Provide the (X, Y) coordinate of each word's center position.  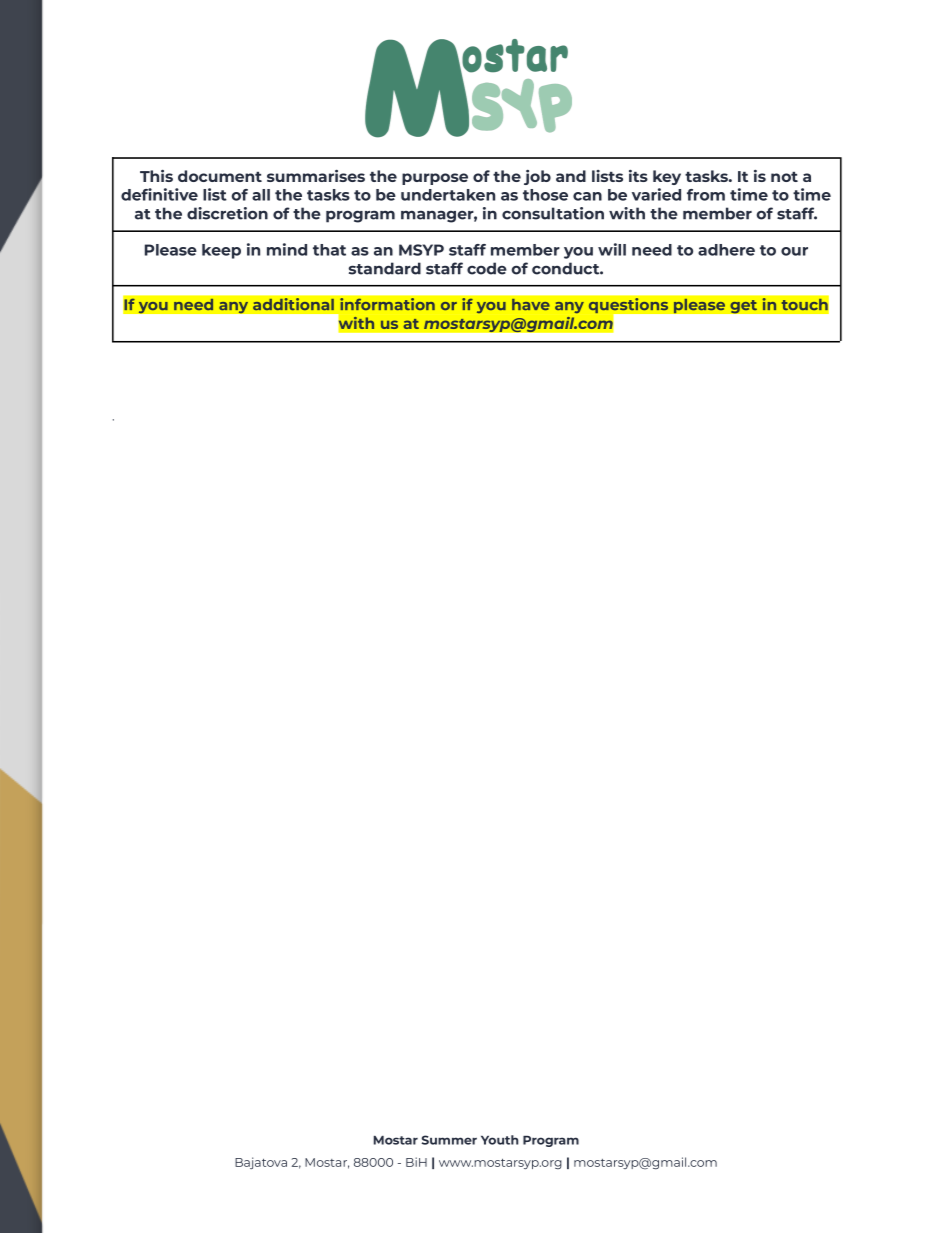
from (706, 195)
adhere (726, 250)
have (531, 304)
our (794, 251)
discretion (227, 213)
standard (385, 268)
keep (221, 251)
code (487, 268)
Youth (500, 1140)
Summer (449, 1140)
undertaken (448, 195)
